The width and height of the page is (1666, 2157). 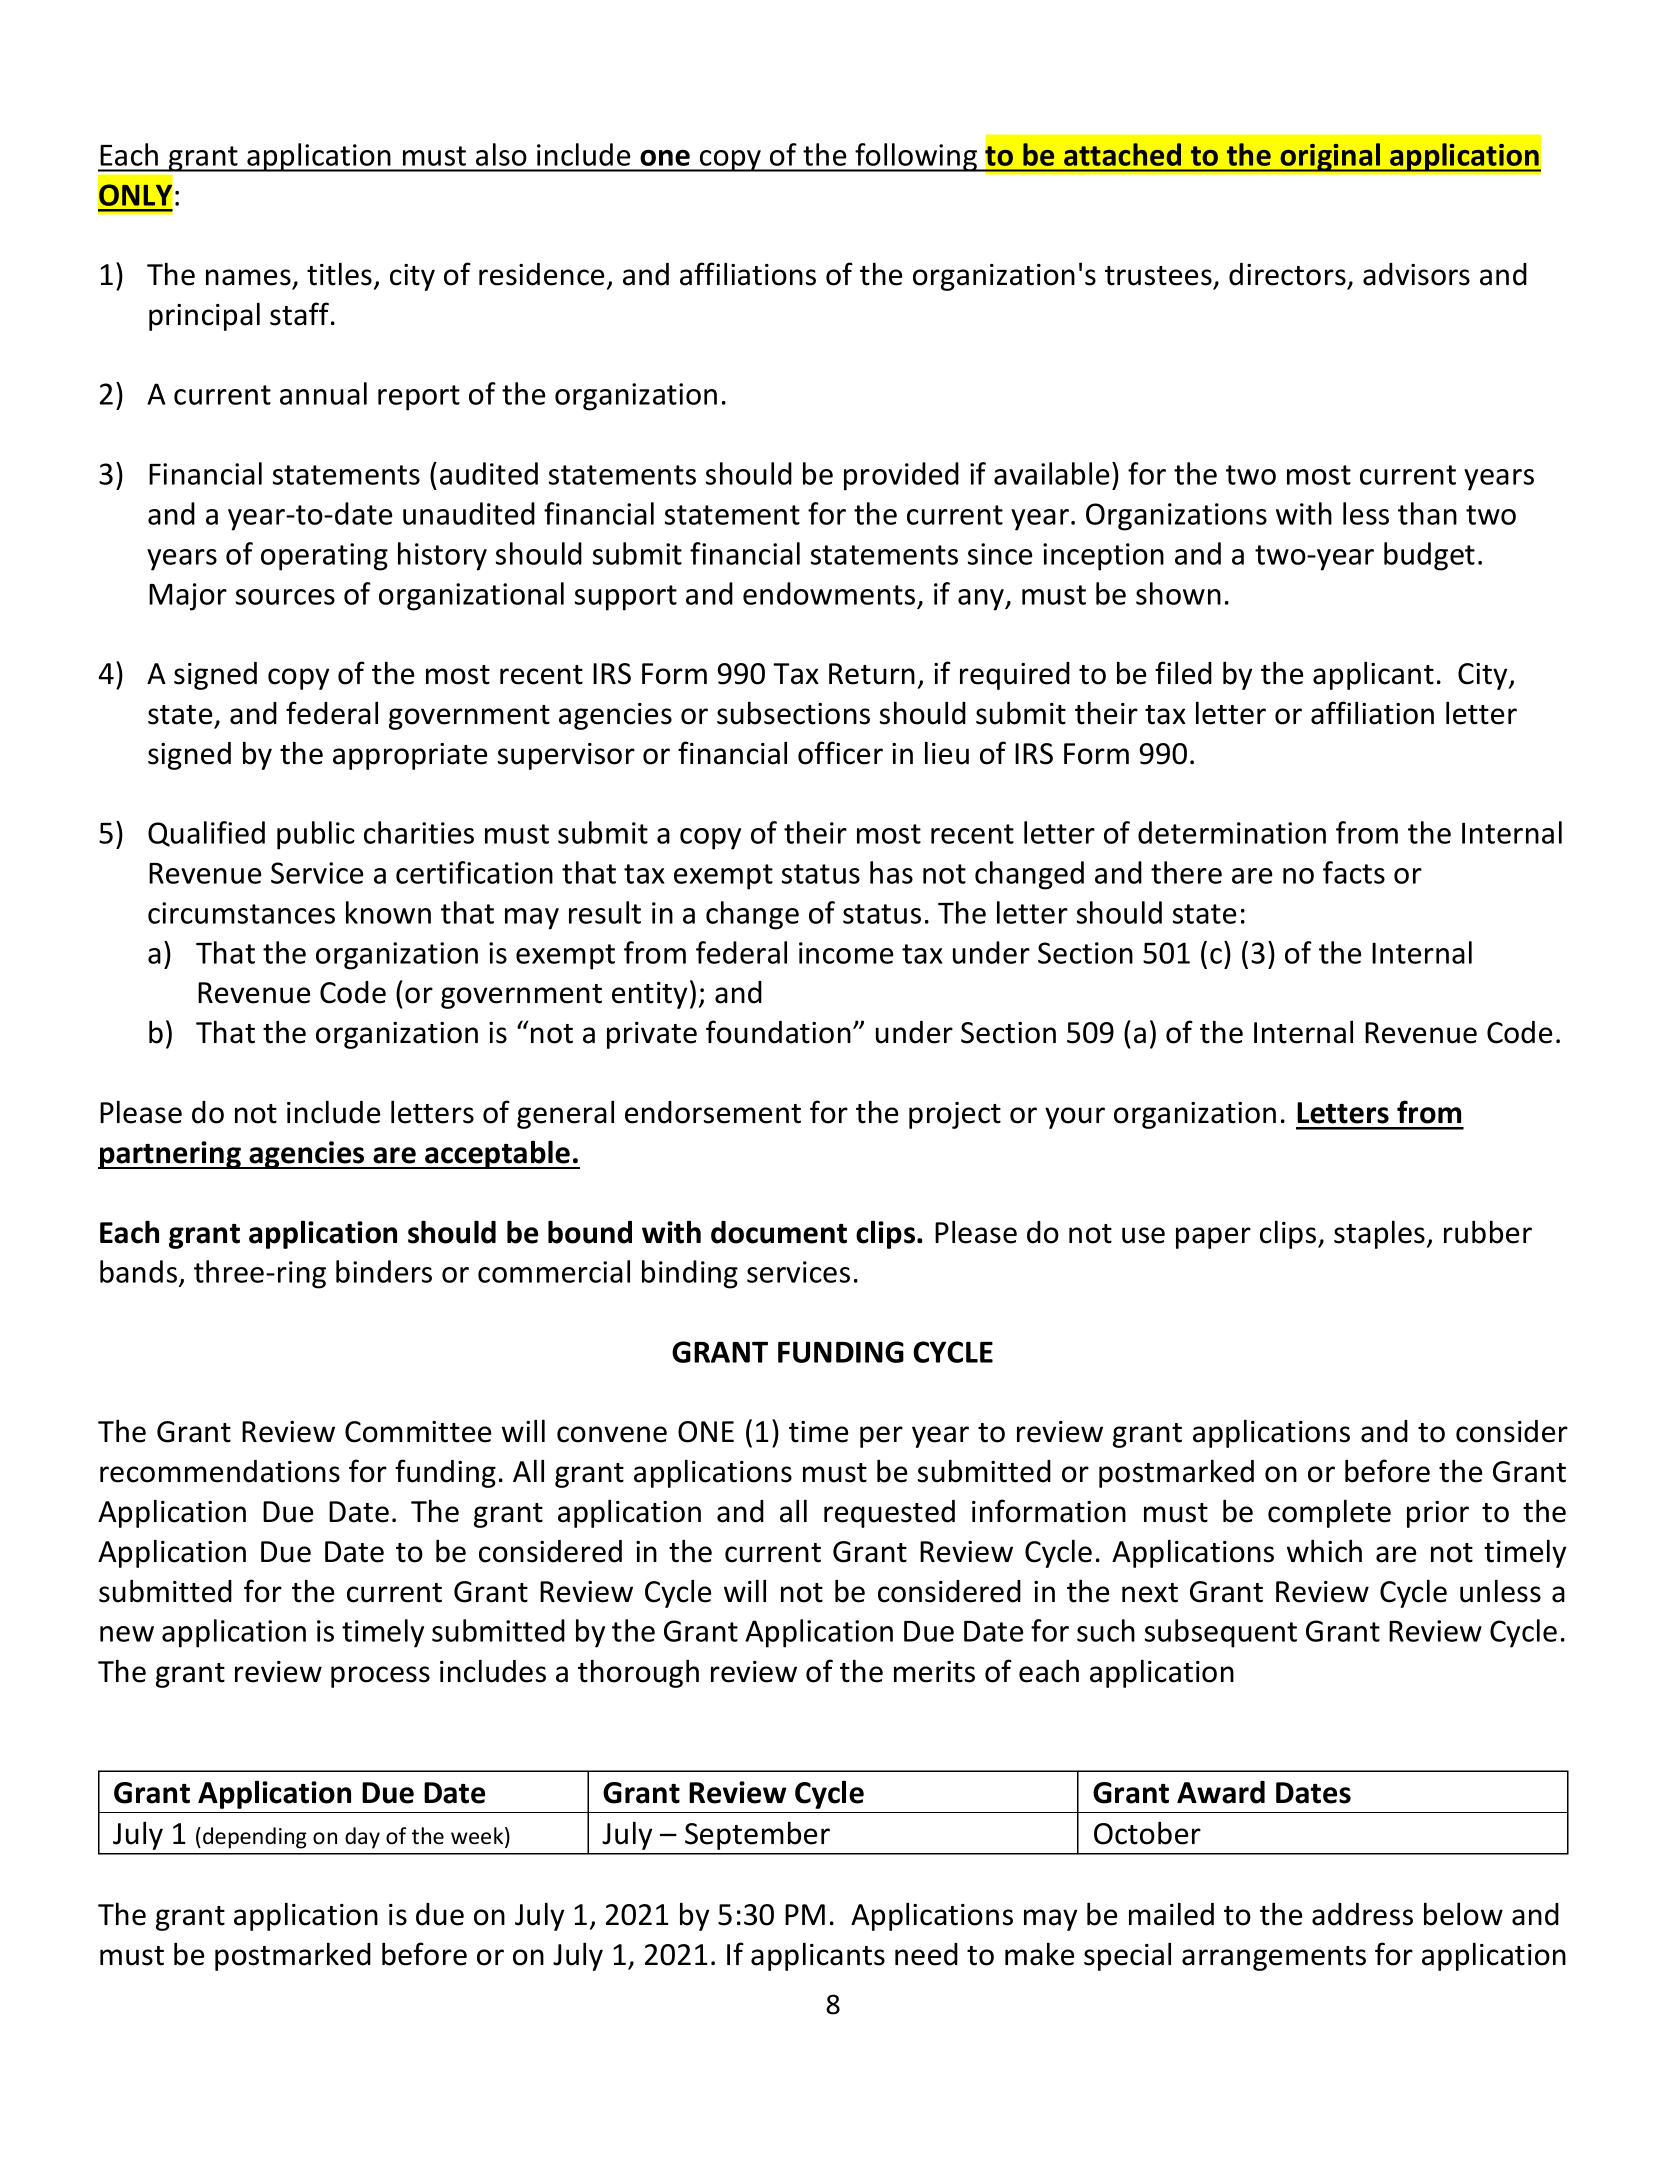 What do you see at coordinates (1331, 157) in the page?
I see `original` at bounding box center [1331, 157].
